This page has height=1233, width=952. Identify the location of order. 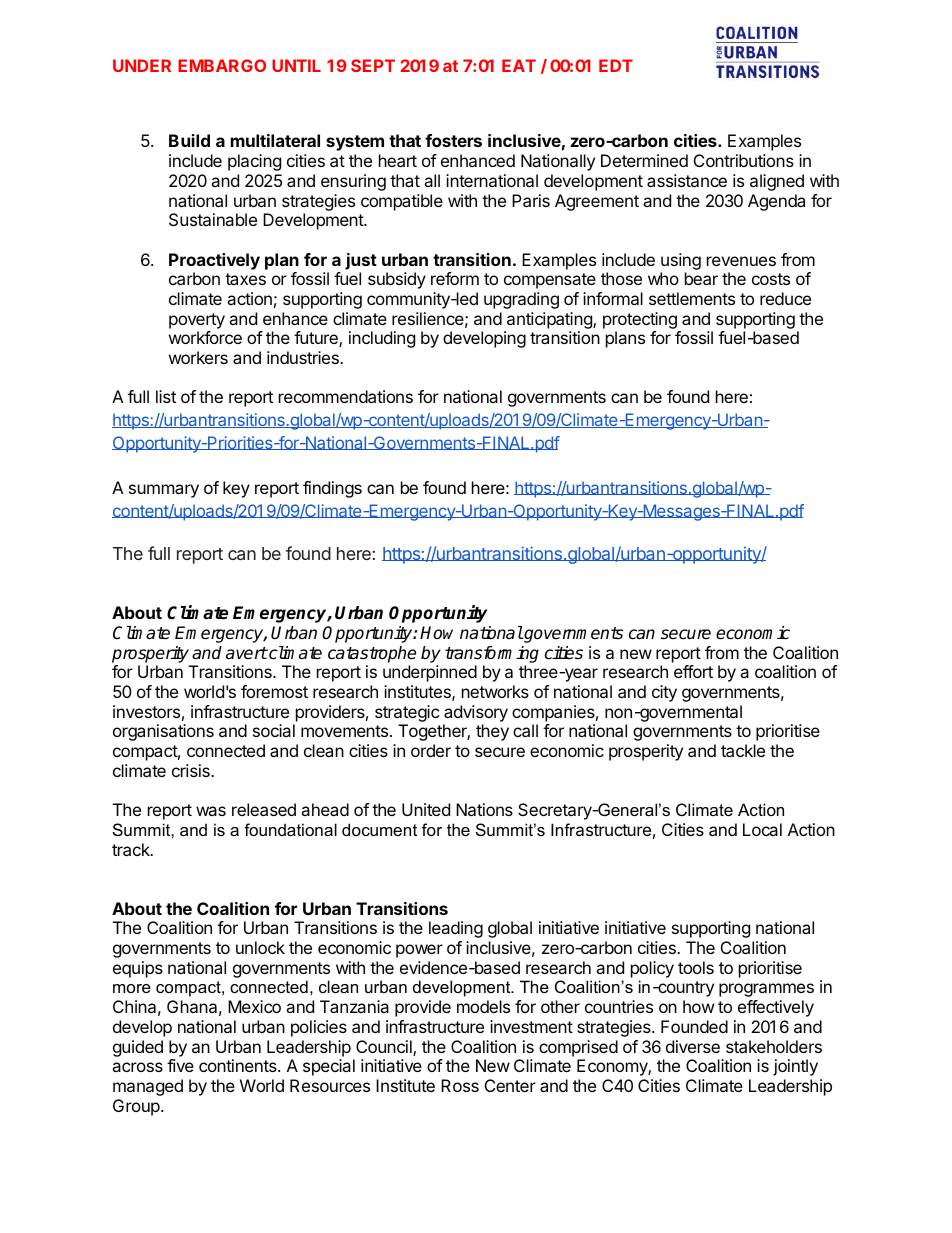
(431, 750).
